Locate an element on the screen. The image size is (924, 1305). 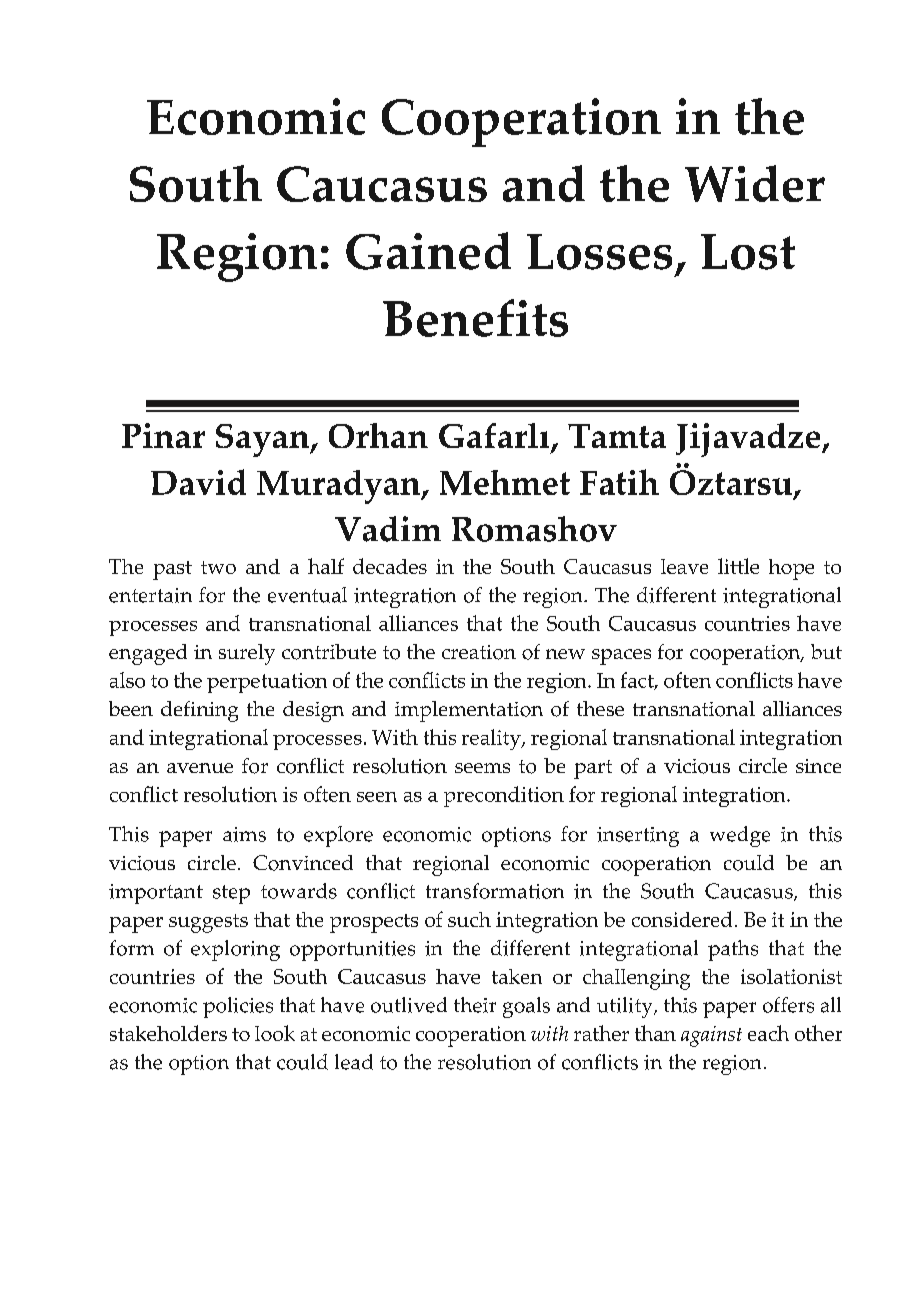
Gained is located at coordinates (428, 251).
